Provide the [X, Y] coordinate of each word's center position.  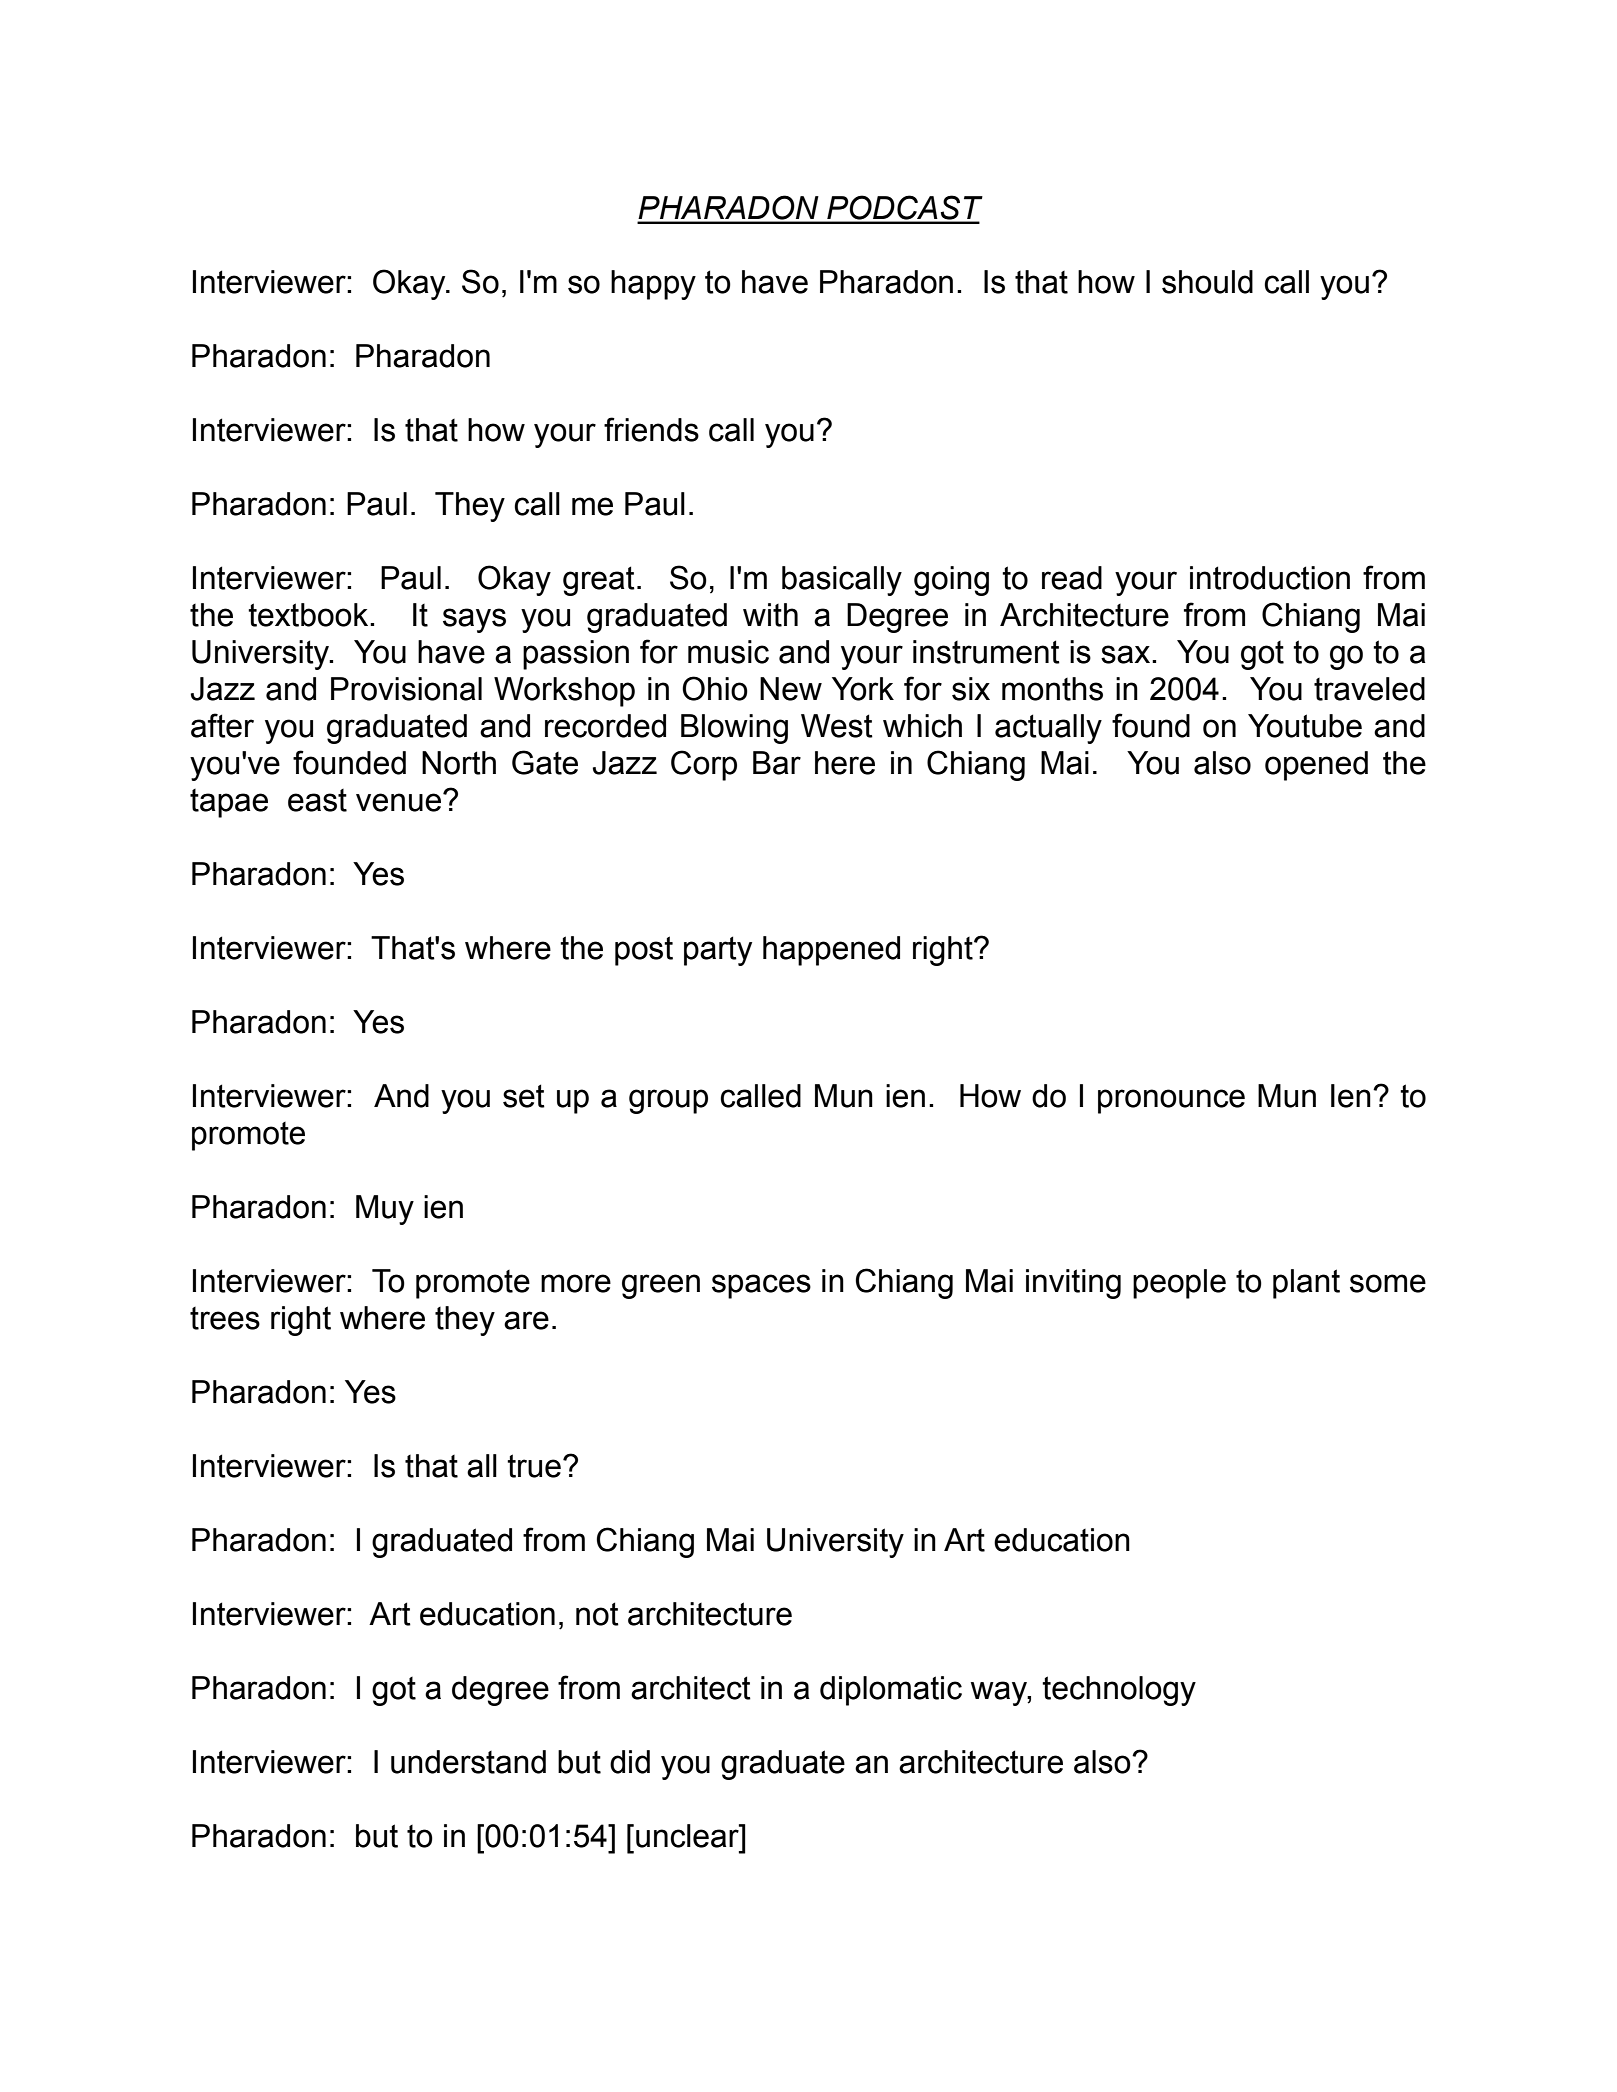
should [1207, 282]
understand [468, 1762]
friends [651, 429]
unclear [688, 1836]
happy [653, 285]
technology [1119, 1691]
